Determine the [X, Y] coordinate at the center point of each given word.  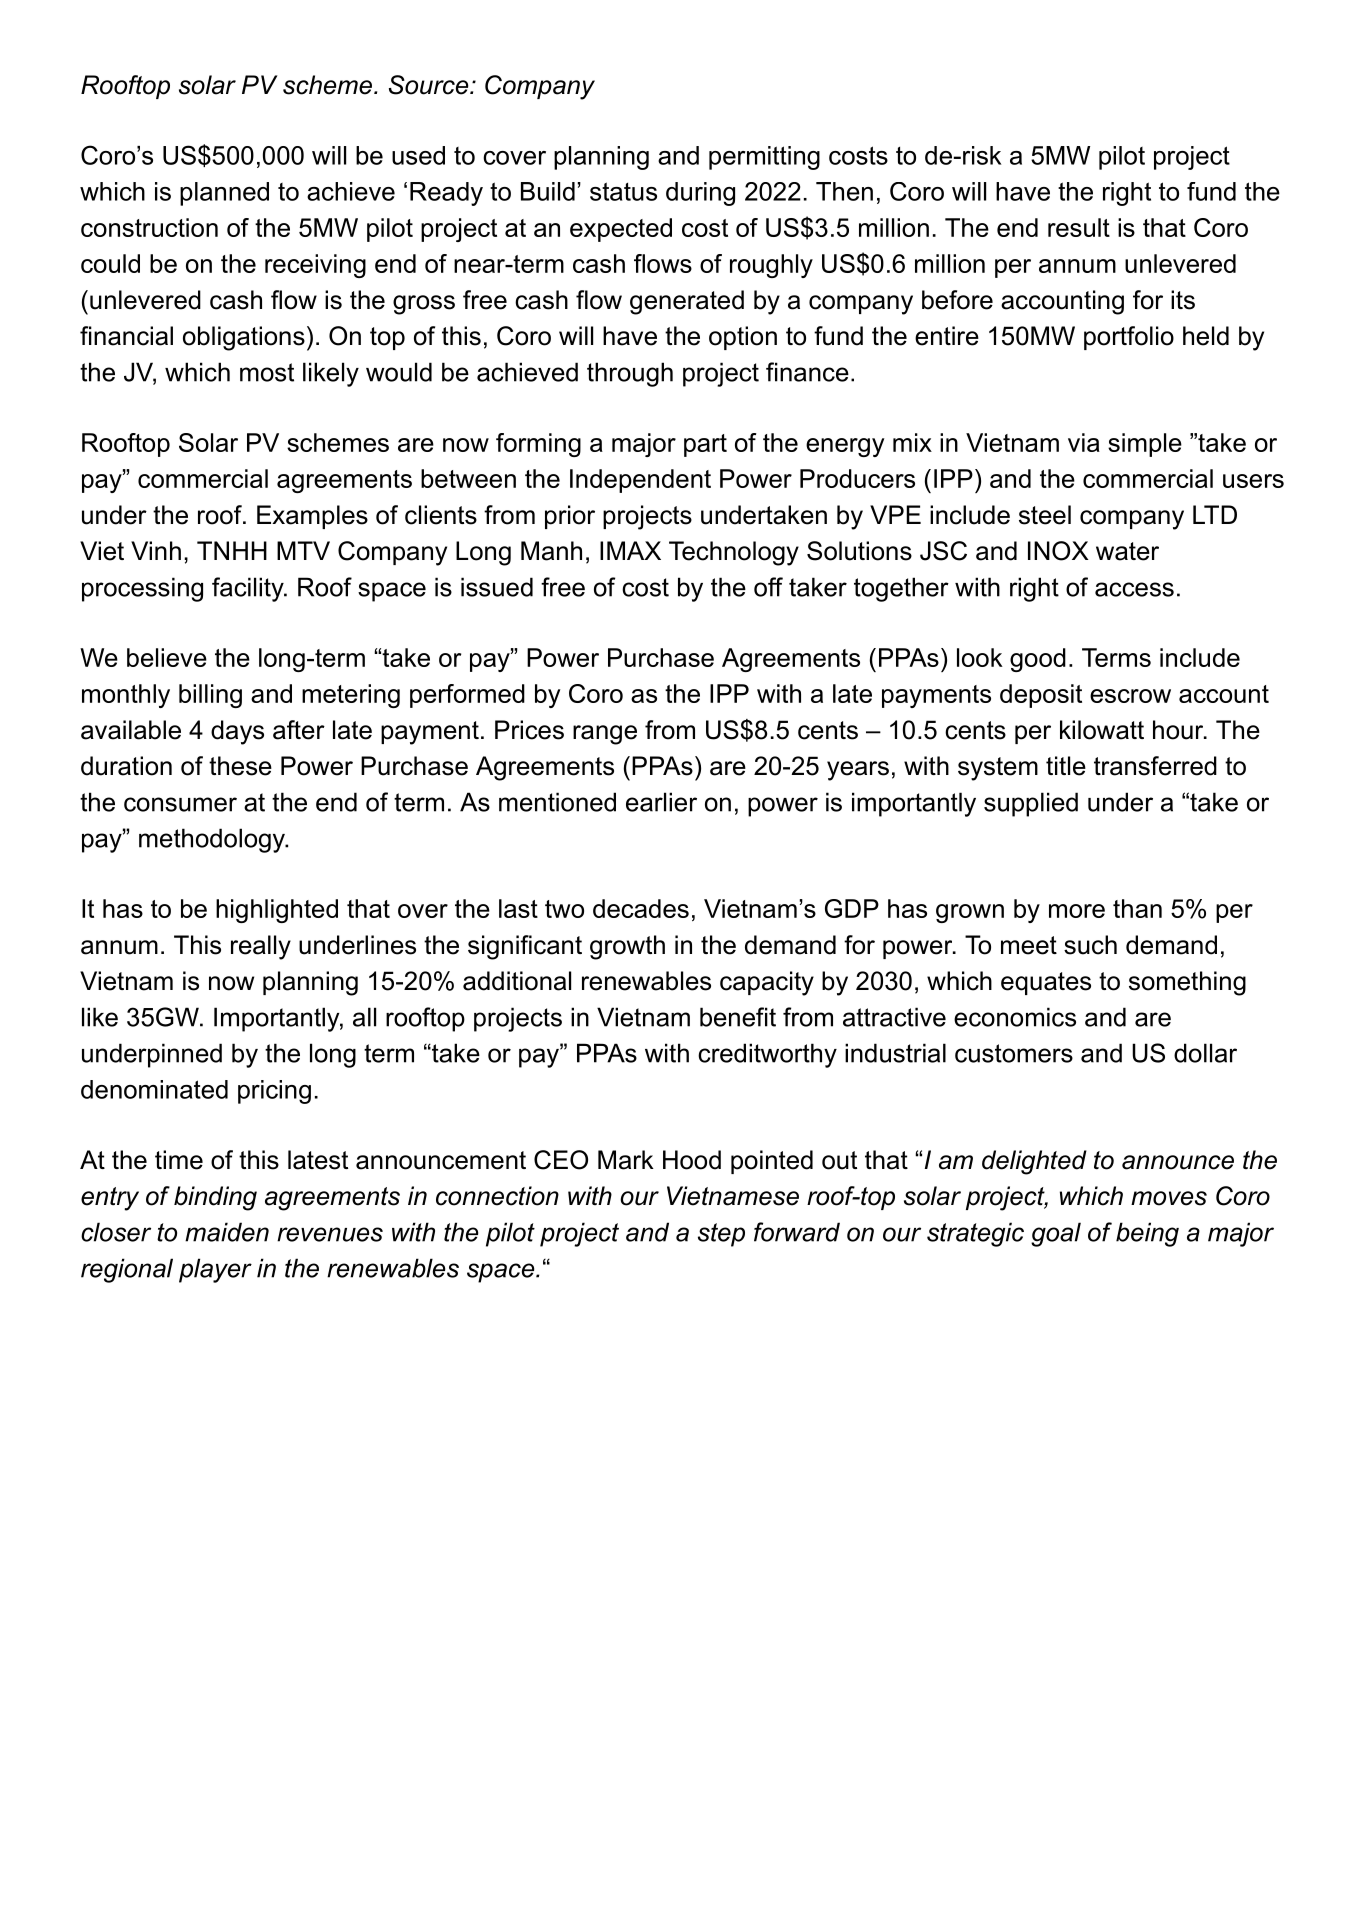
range [605, 735]
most [267, 372]
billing [210, 696]
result [1079, 227]
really [261, 947]
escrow [1130, 696]
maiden [227, 1232]
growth [627, 947]
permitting [764, 158]
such [1090, 945]
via [1084, 442]
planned [224, 194]
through [630, 374]
